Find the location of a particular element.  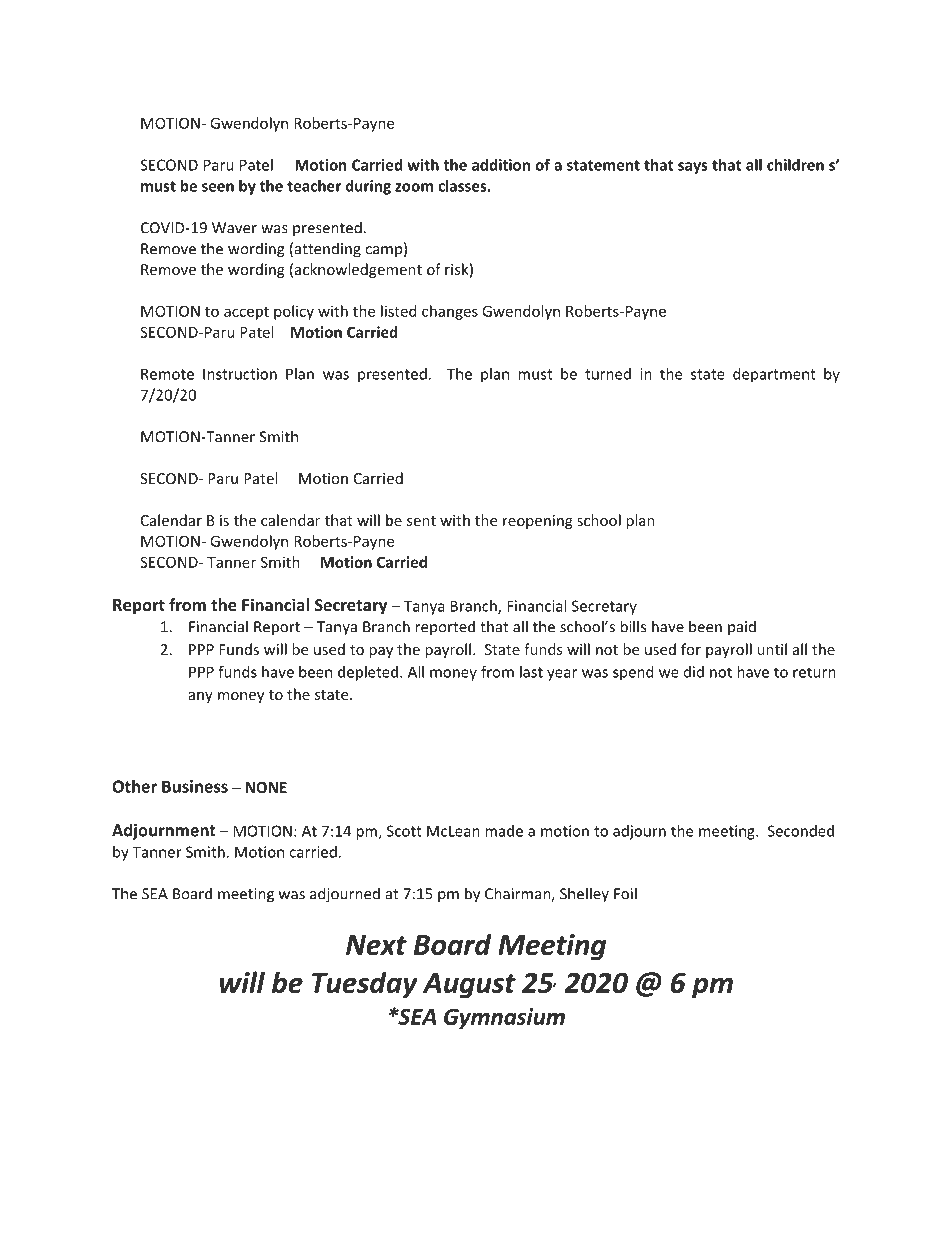

paid is located at coordinates (742, 627).
